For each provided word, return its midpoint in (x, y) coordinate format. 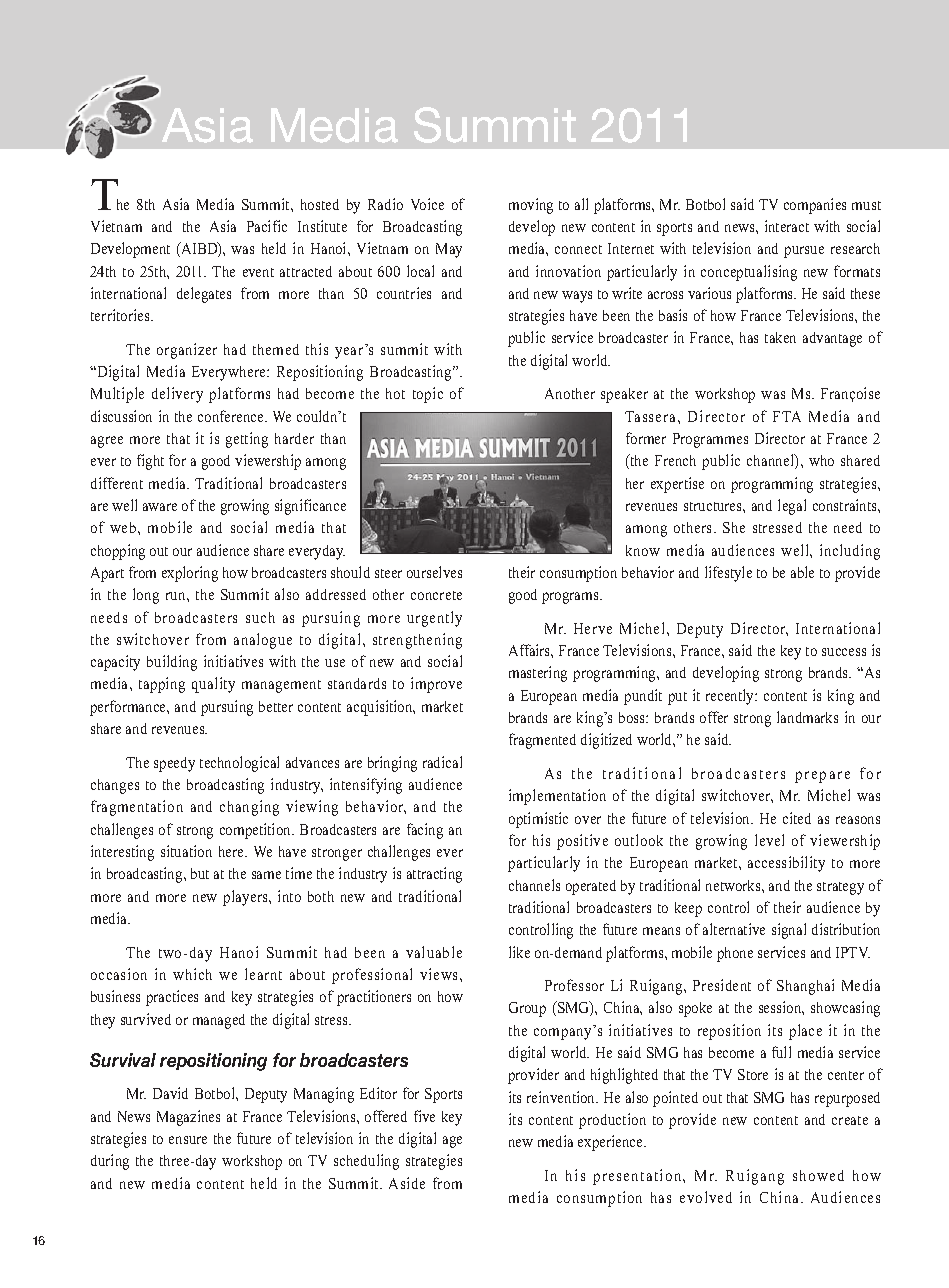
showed (818, 1175)
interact (787, 226)
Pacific (267, 226)
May (449, 250)
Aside (407, 1183)
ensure (188, 1140)
